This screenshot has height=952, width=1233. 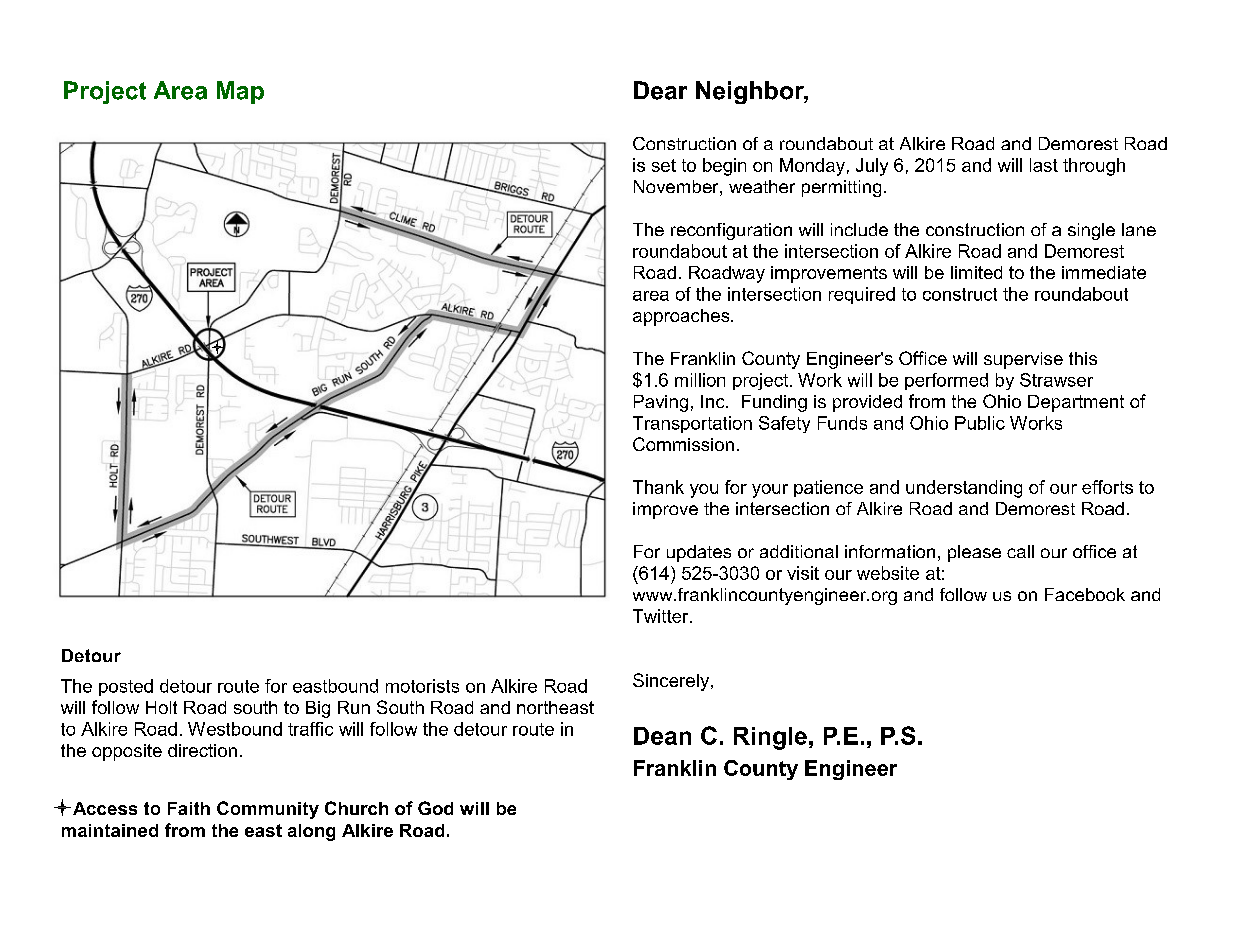 I want to click on posted, so click(x=126, y=687).
